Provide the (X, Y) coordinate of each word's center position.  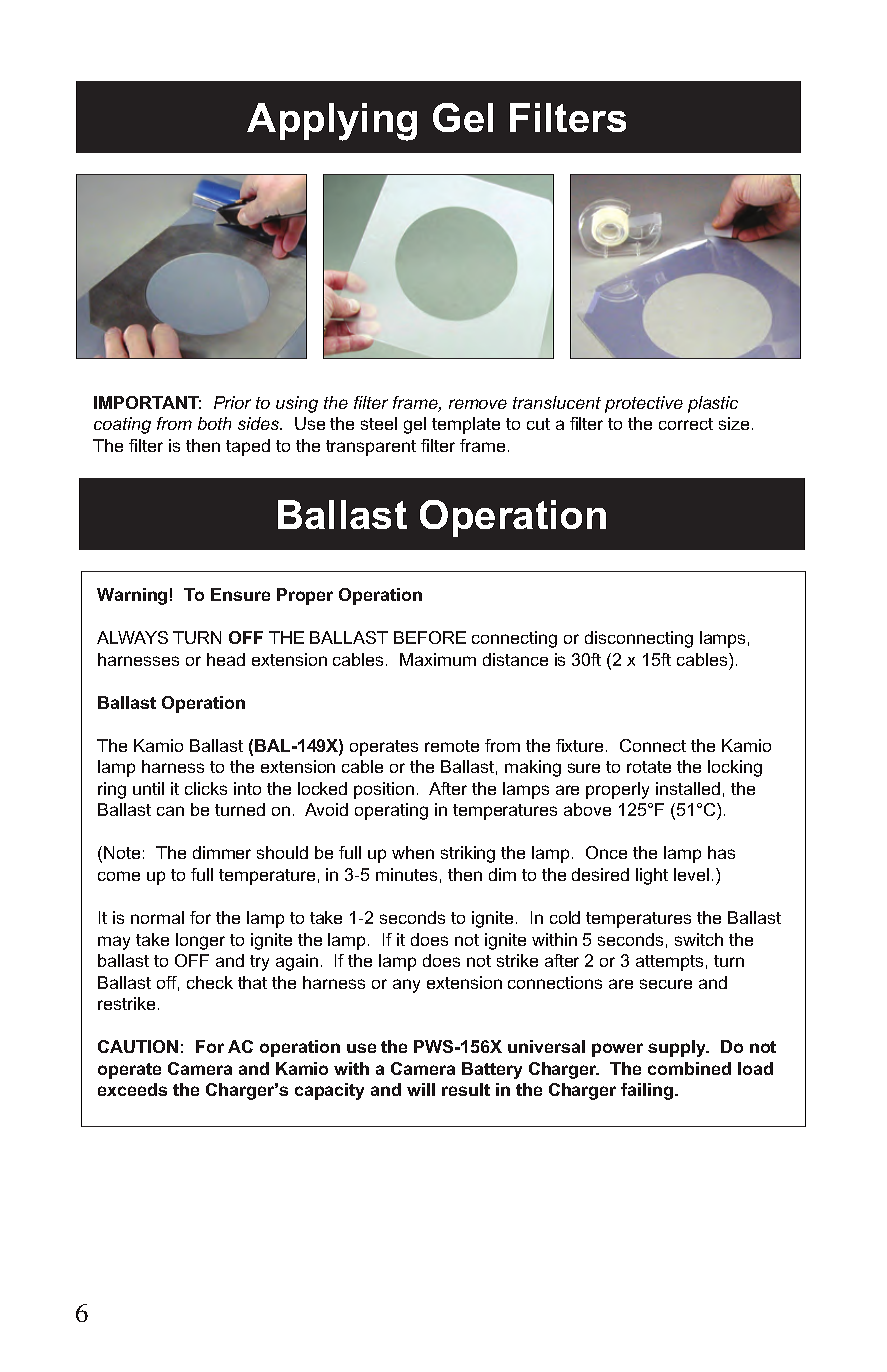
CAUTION (138, 1046)
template (466, 425)
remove (478, 404)
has (721, 852)
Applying (332, 122)
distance (515, 659)
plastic (713, 404)
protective (644, 404)
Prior (232, 402)
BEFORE (430, 637)
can (170, 811)
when (413, 852)
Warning (132, 596)
